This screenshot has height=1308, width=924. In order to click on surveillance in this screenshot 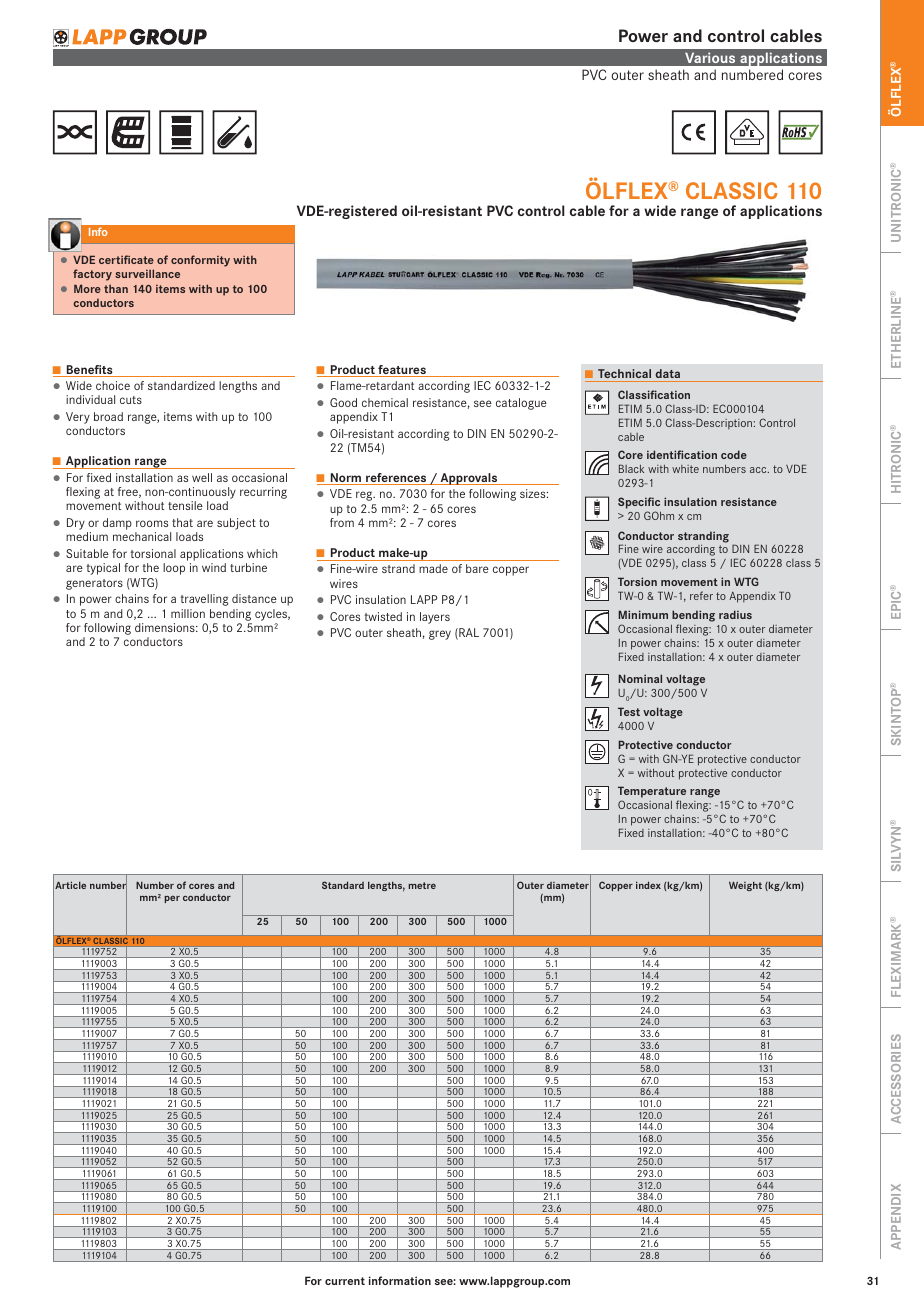, I will do `click(147, 273)`.
